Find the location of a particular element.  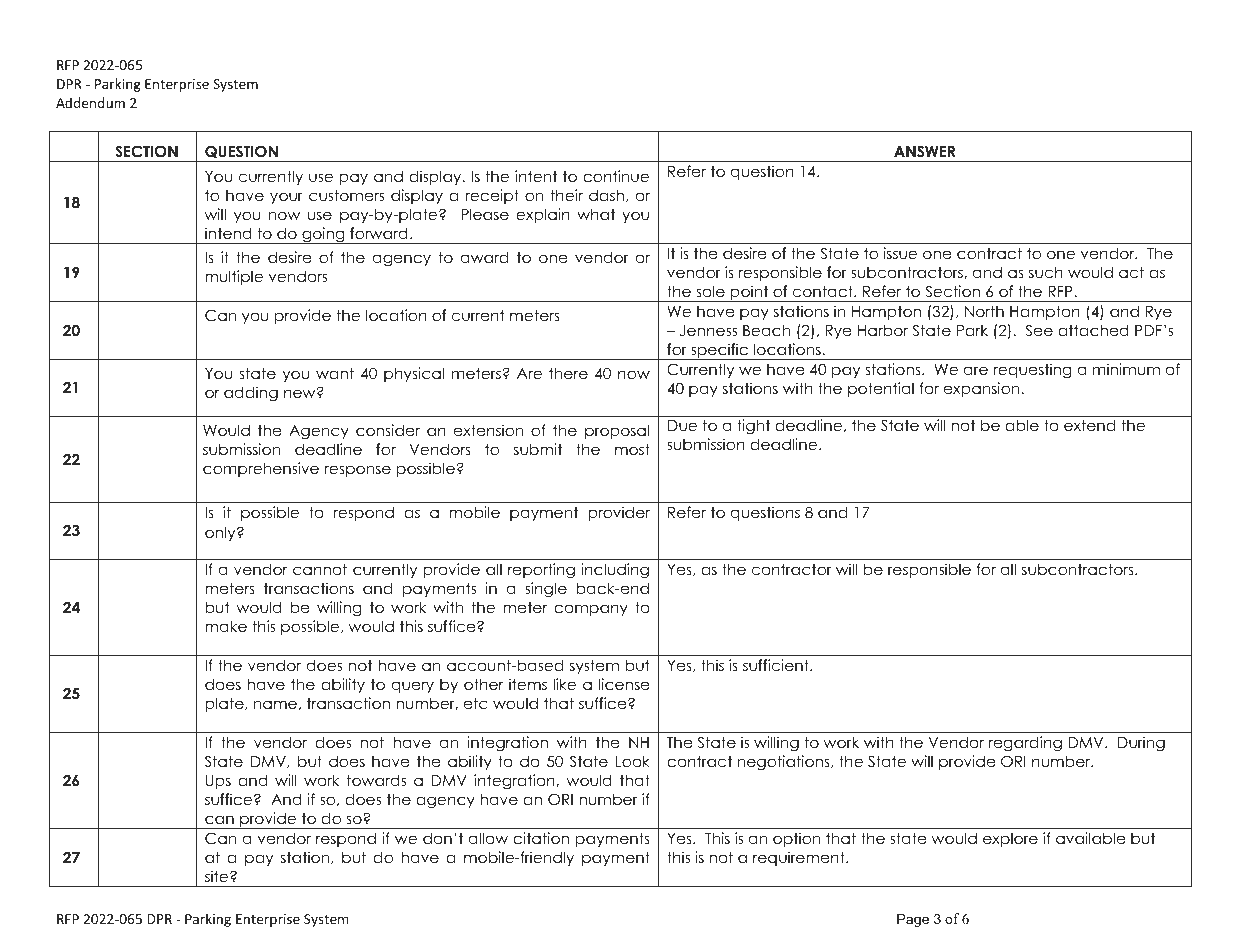

extend is located at coordinates (1089, 425).
